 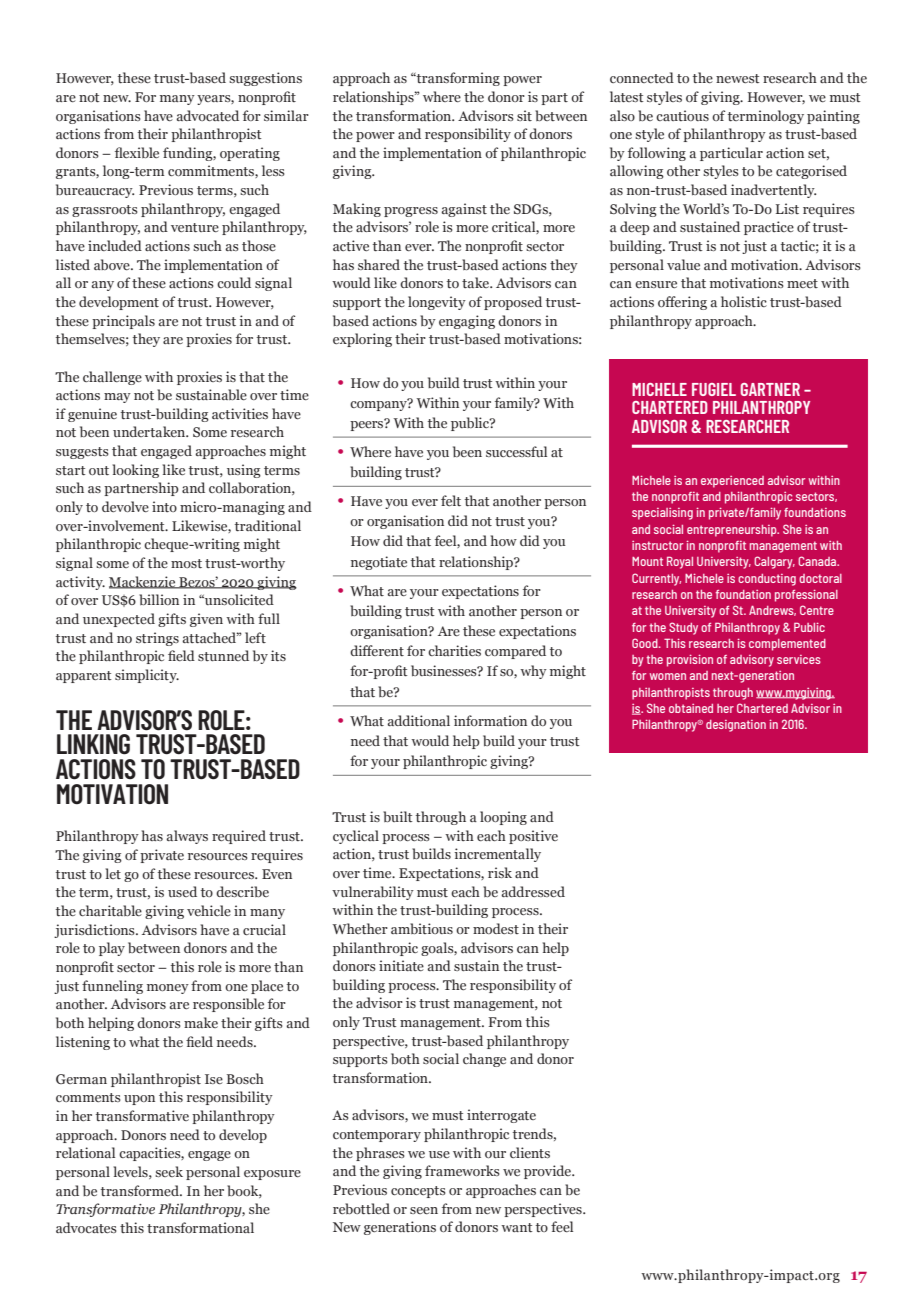 What do you see at coordinates (549, 1172) in the screenshot?
I see `provide` at bounding box center [549, 1172].
